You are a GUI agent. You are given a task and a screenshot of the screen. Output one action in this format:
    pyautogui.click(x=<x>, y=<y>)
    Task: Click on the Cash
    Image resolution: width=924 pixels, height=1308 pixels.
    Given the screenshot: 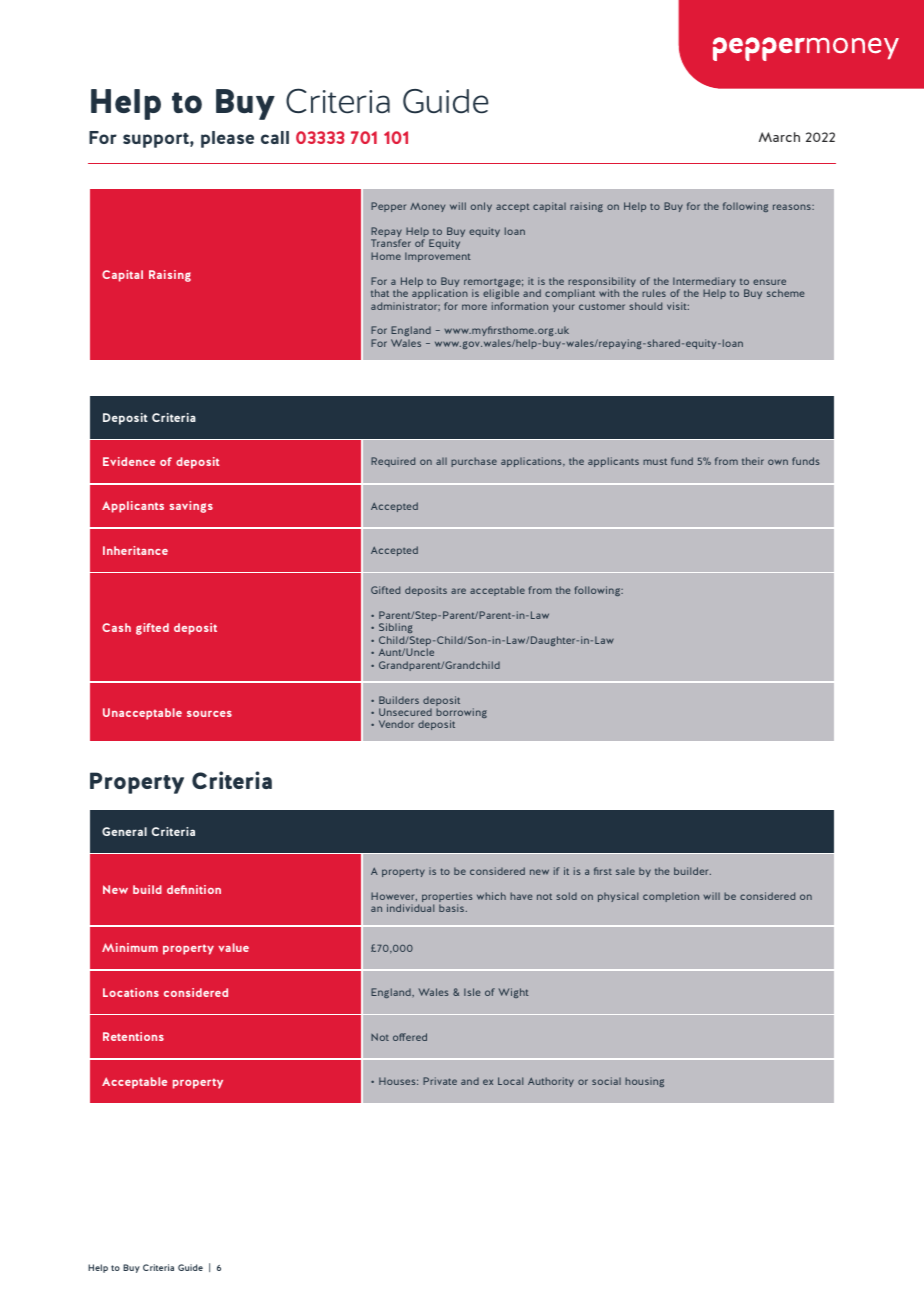 What is the action you would take?
    pyautogui.click(x=116, y=627)
